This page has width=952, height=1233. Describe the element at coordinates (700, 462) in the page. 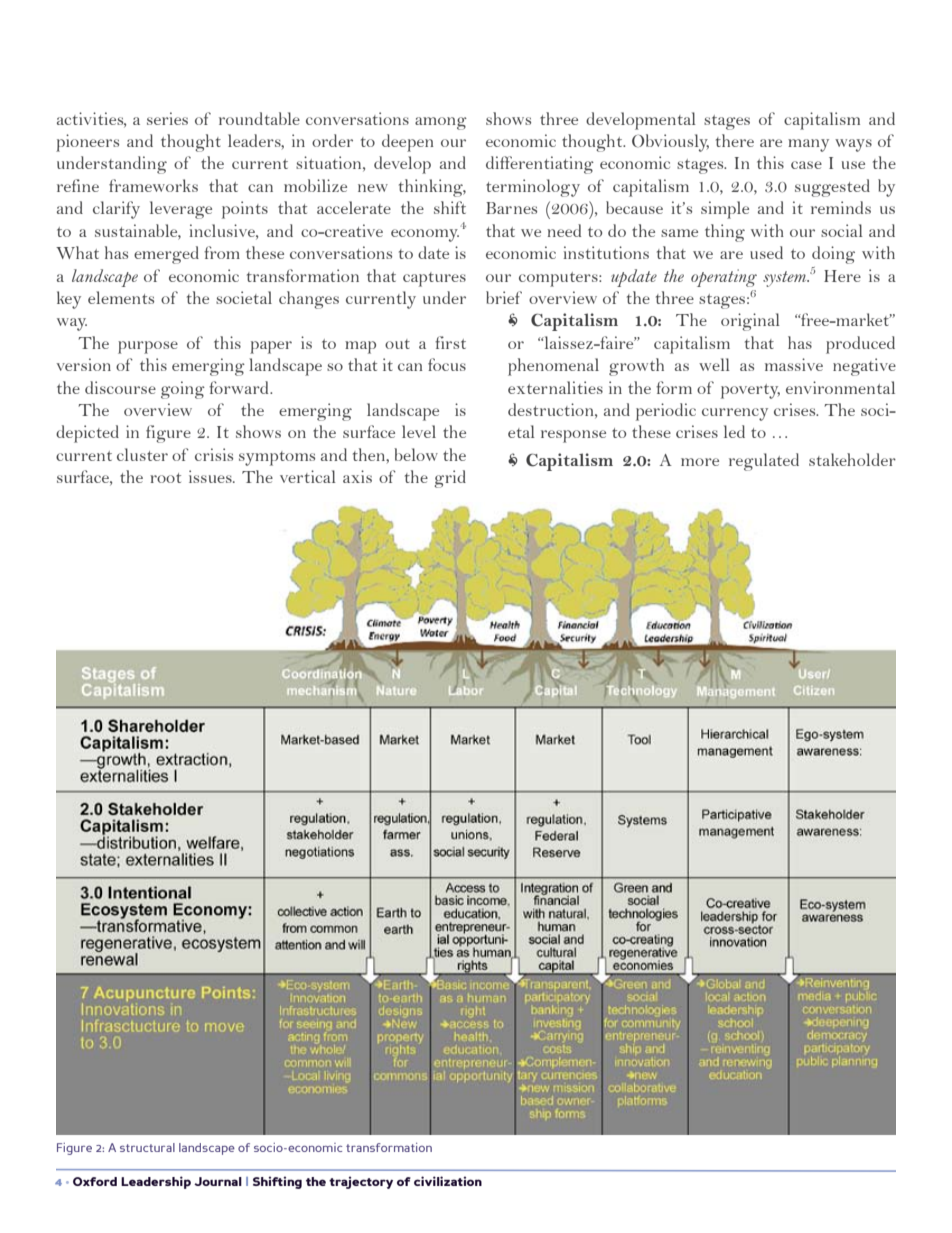

I see `more` at that location.
